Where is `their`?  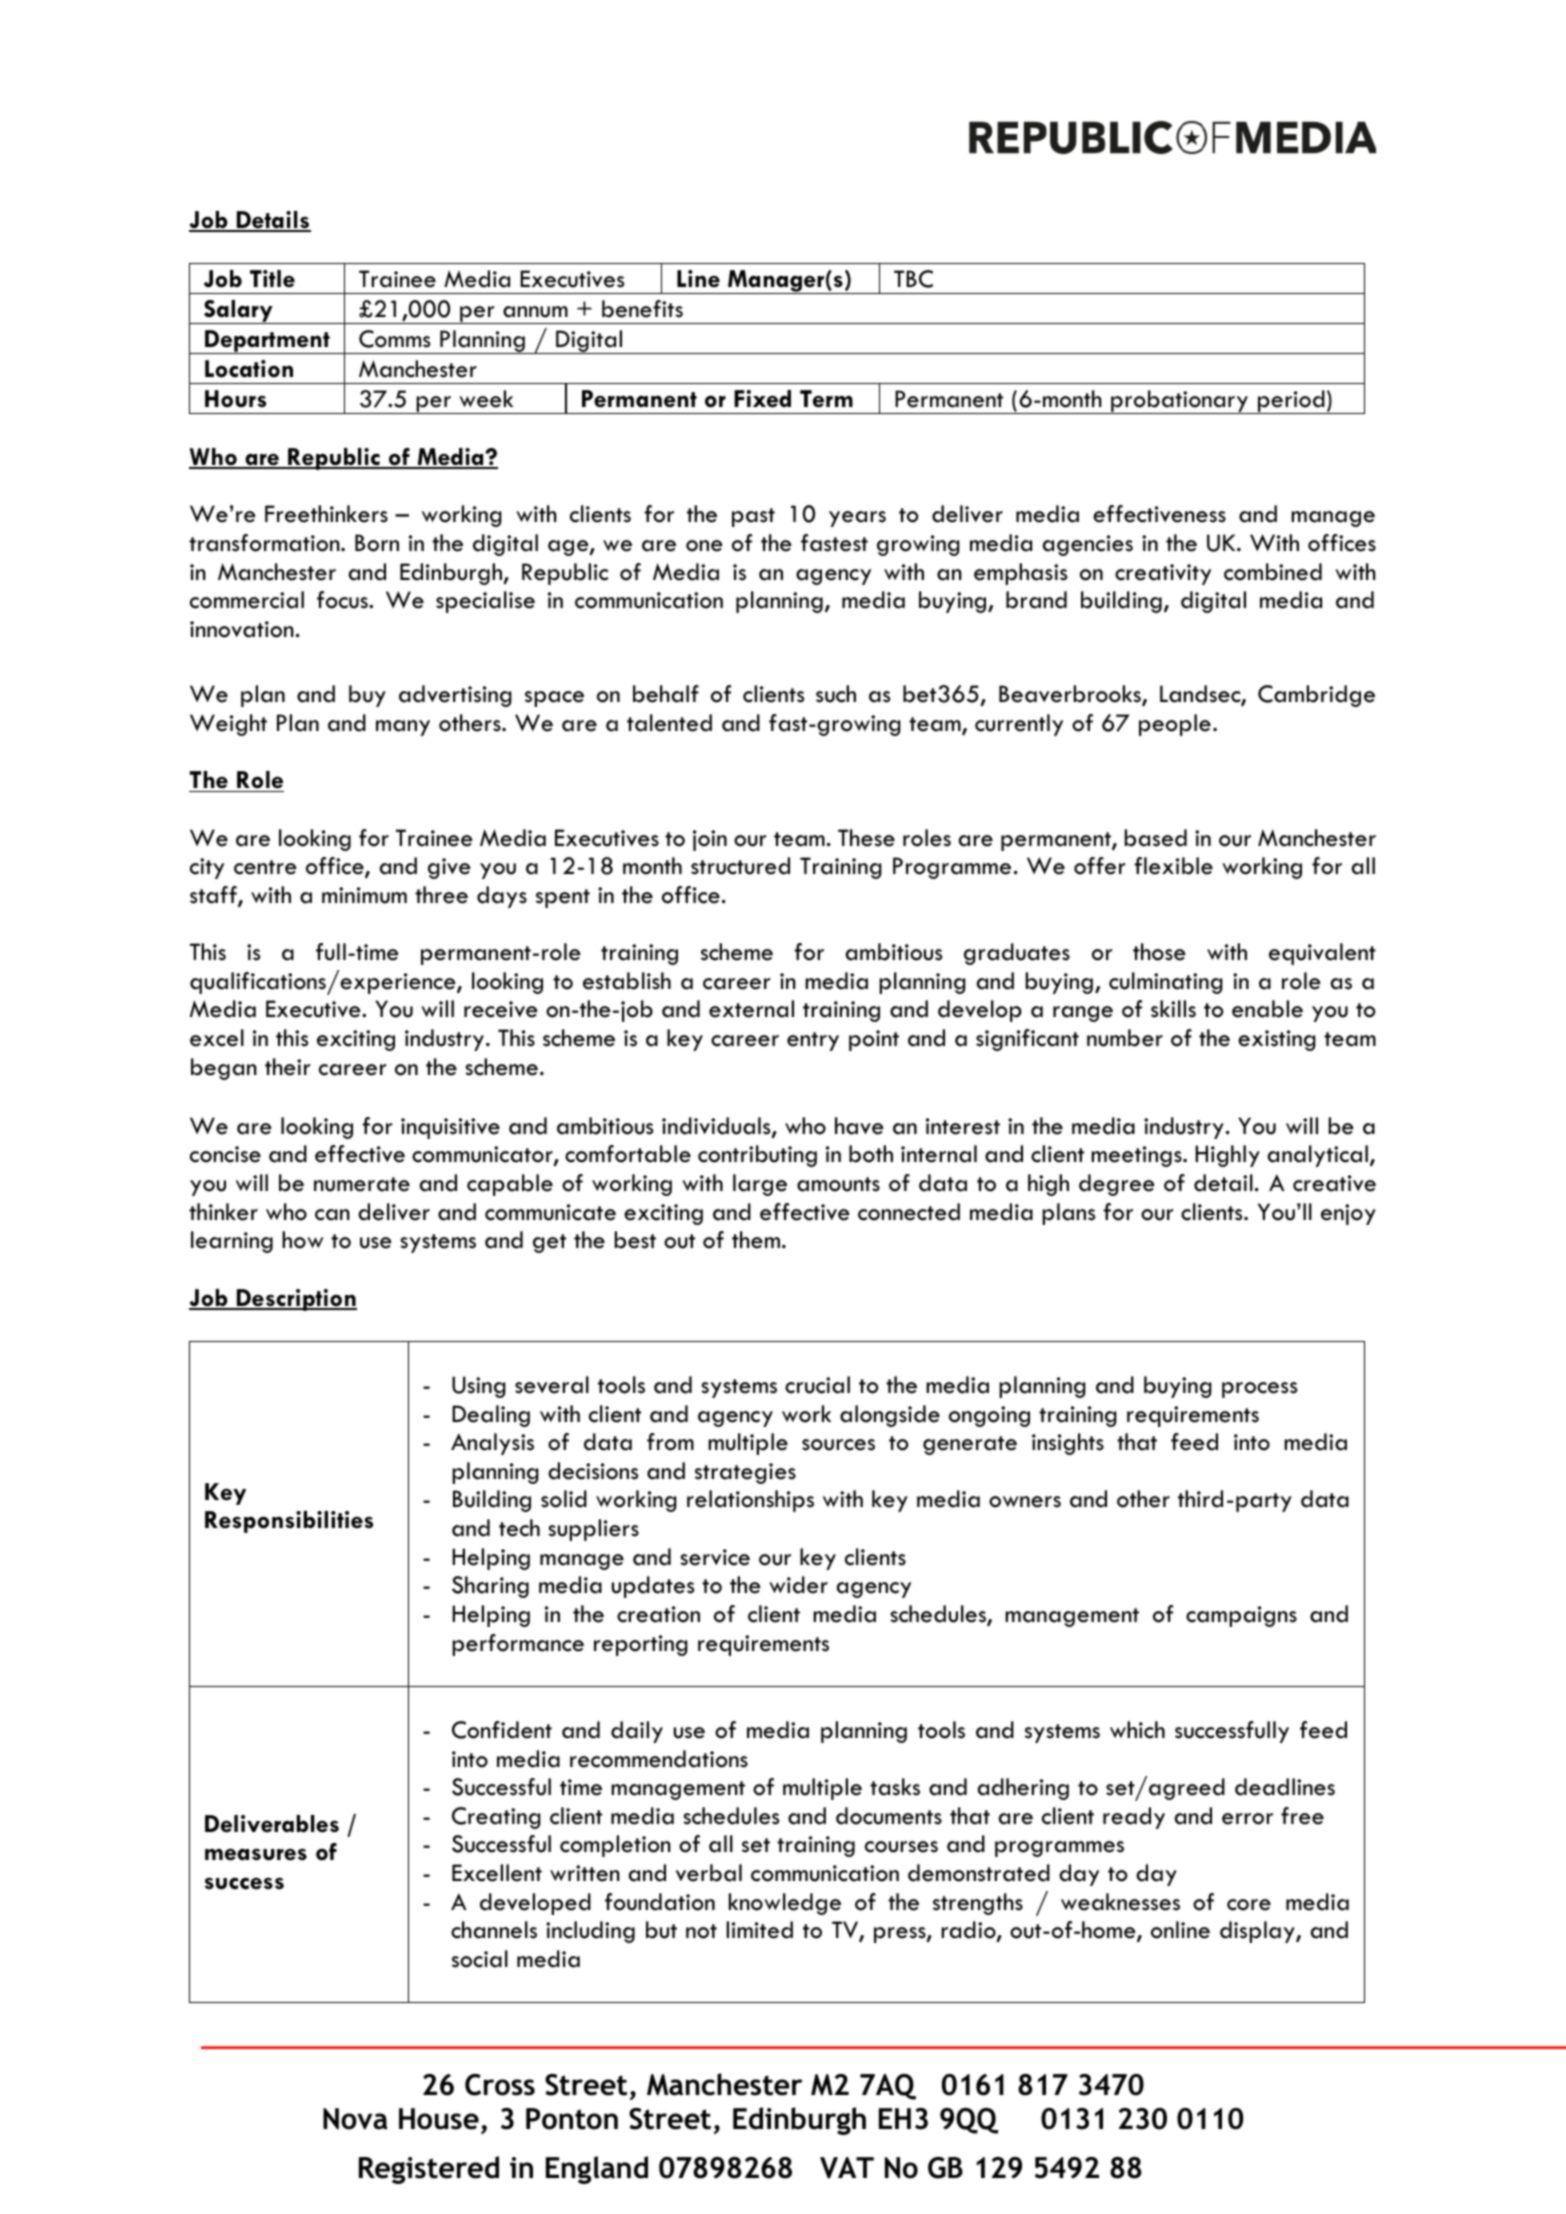 their is located at coordinates (288, 1067).
